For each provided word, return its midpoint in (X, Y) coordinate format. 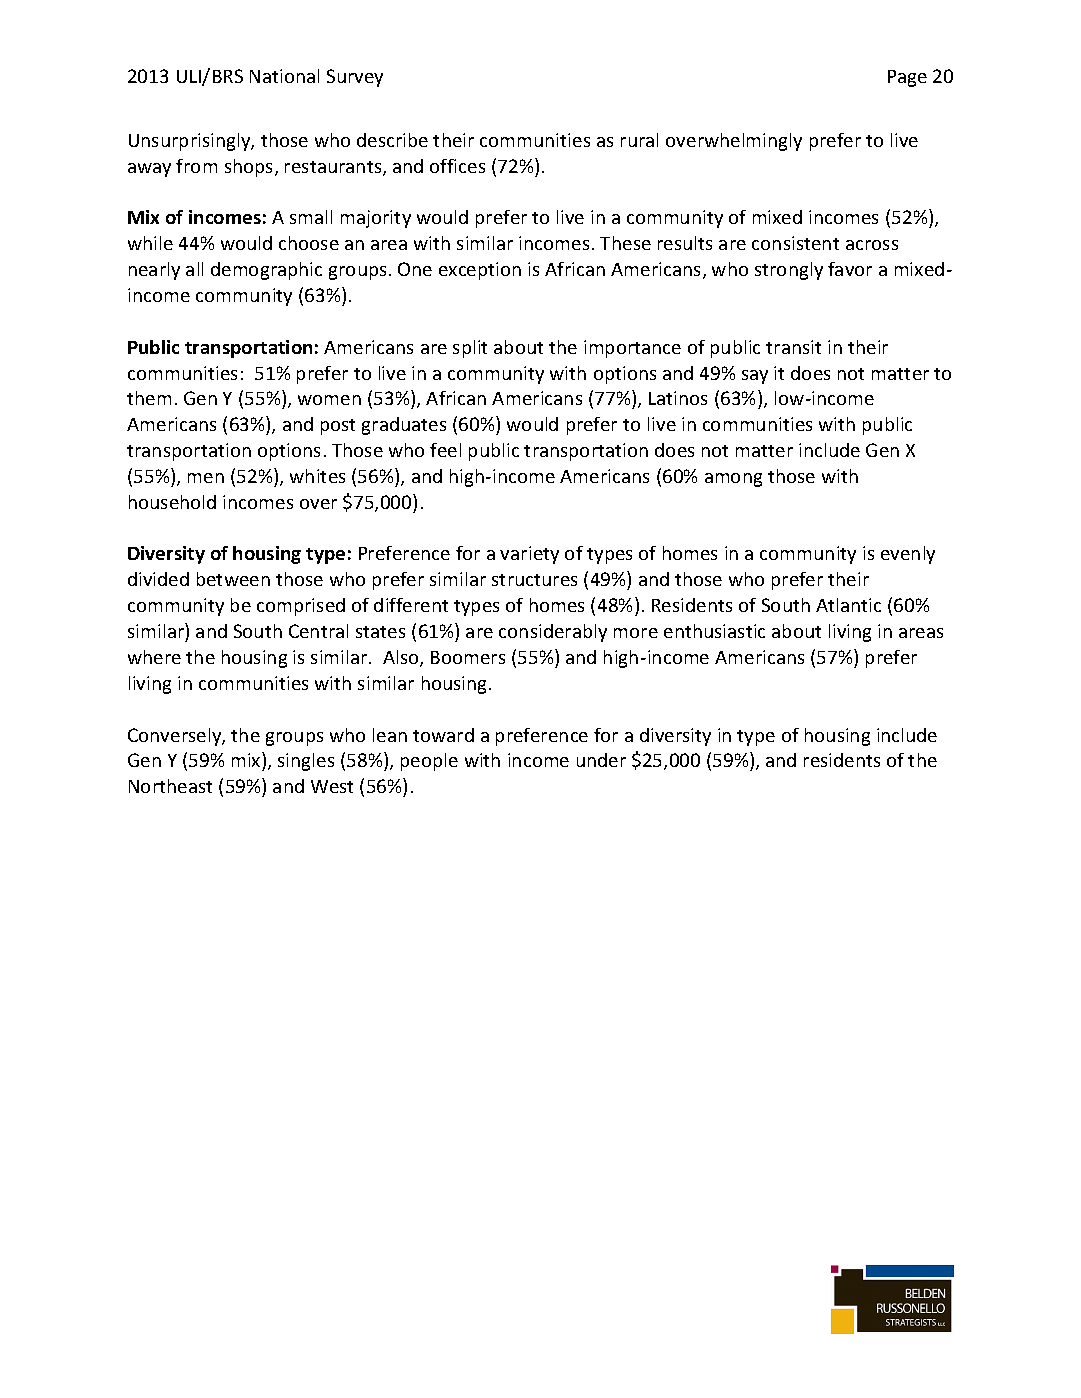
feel (445, 450)
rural (639, 140)
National (284, 76)
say (755, 377)
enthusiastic (714, 631)
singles (306, 762)
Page (907, 78)
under (601, 760)
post (338, 427)
